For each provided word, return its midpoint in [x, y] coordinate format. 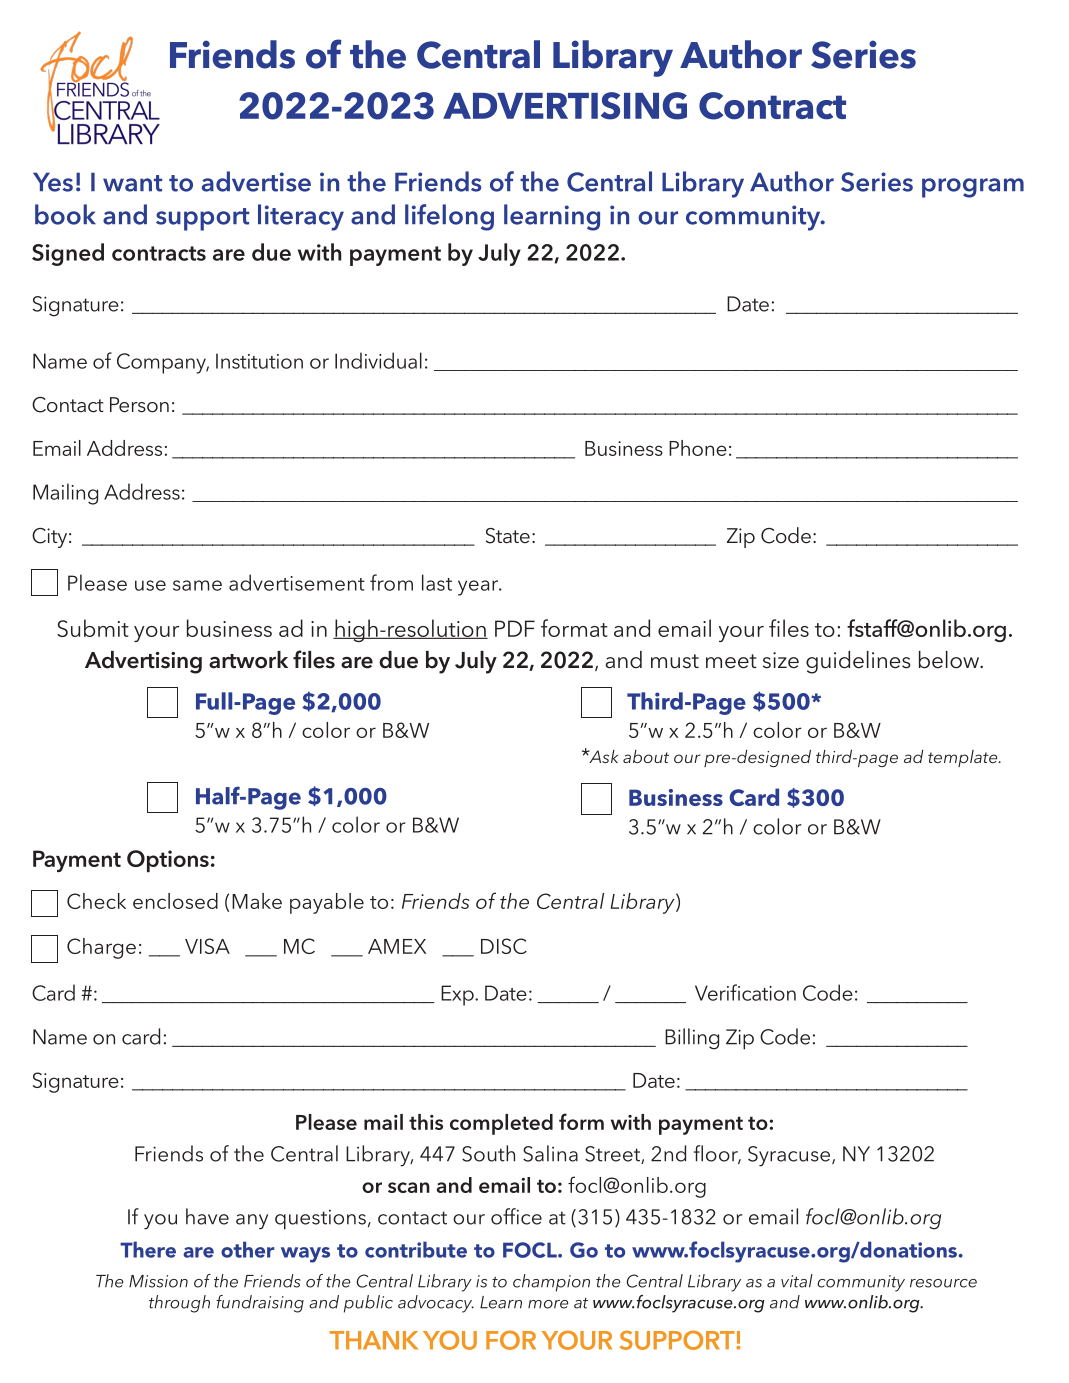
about [646, 756]
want [132, 183]
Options [168, 861]
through [179, 1304]
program [973, 188]
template [964, 758]
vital [797, 1281]
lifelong [449, 217]
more [548, 1304]
